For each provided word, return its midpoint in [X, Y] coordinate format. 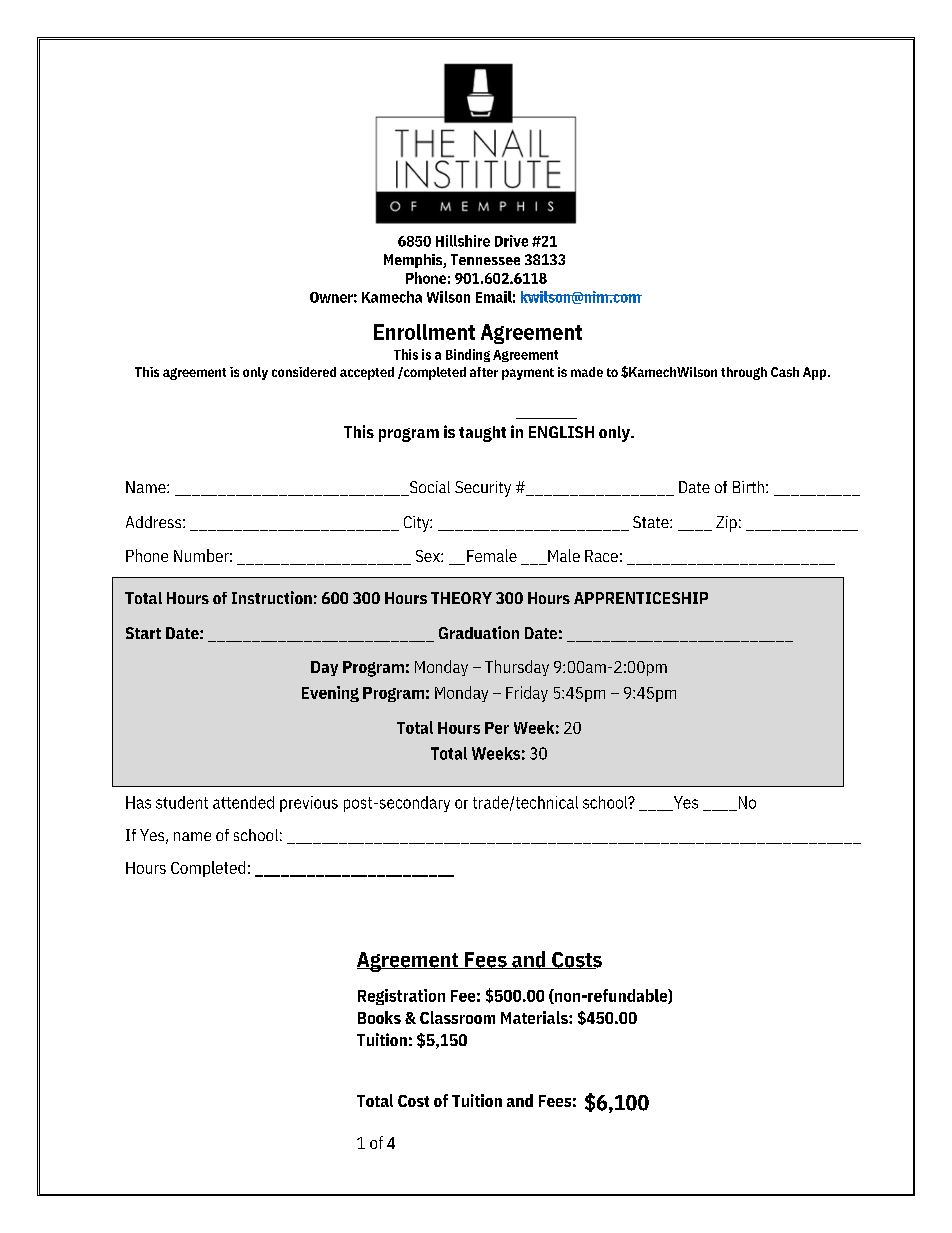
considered [304, 372]
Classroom [457, 1017]
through [744, 373]
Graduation [479, 632]
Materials [535, 1017]
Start [143, 633]
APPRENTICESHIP [641, 598]
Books [379, 1017]
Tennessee [485, 259]
